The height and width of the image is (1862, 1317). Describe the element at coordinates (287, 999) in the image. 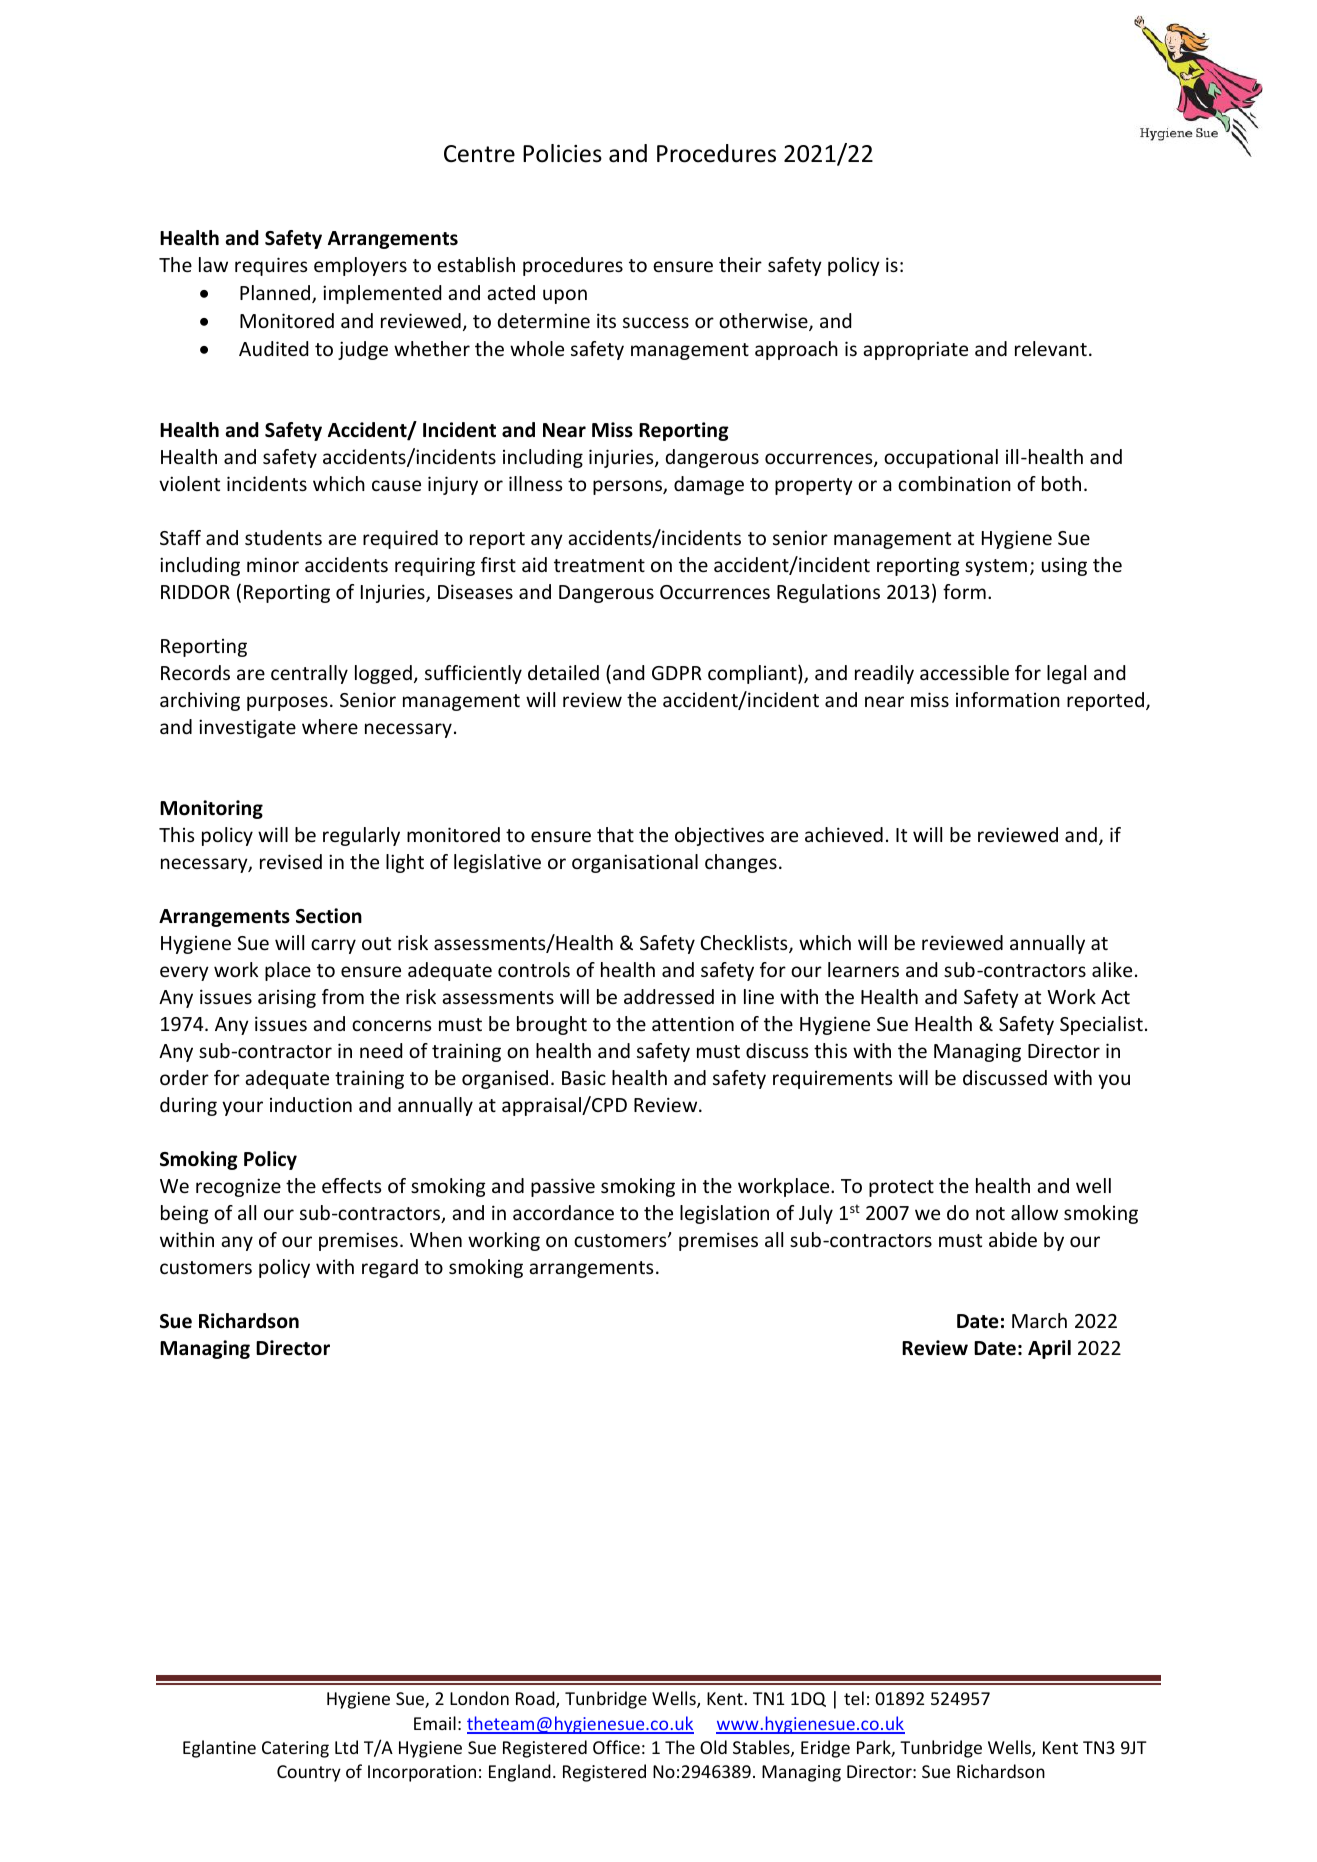

I see `arising` at that location.
